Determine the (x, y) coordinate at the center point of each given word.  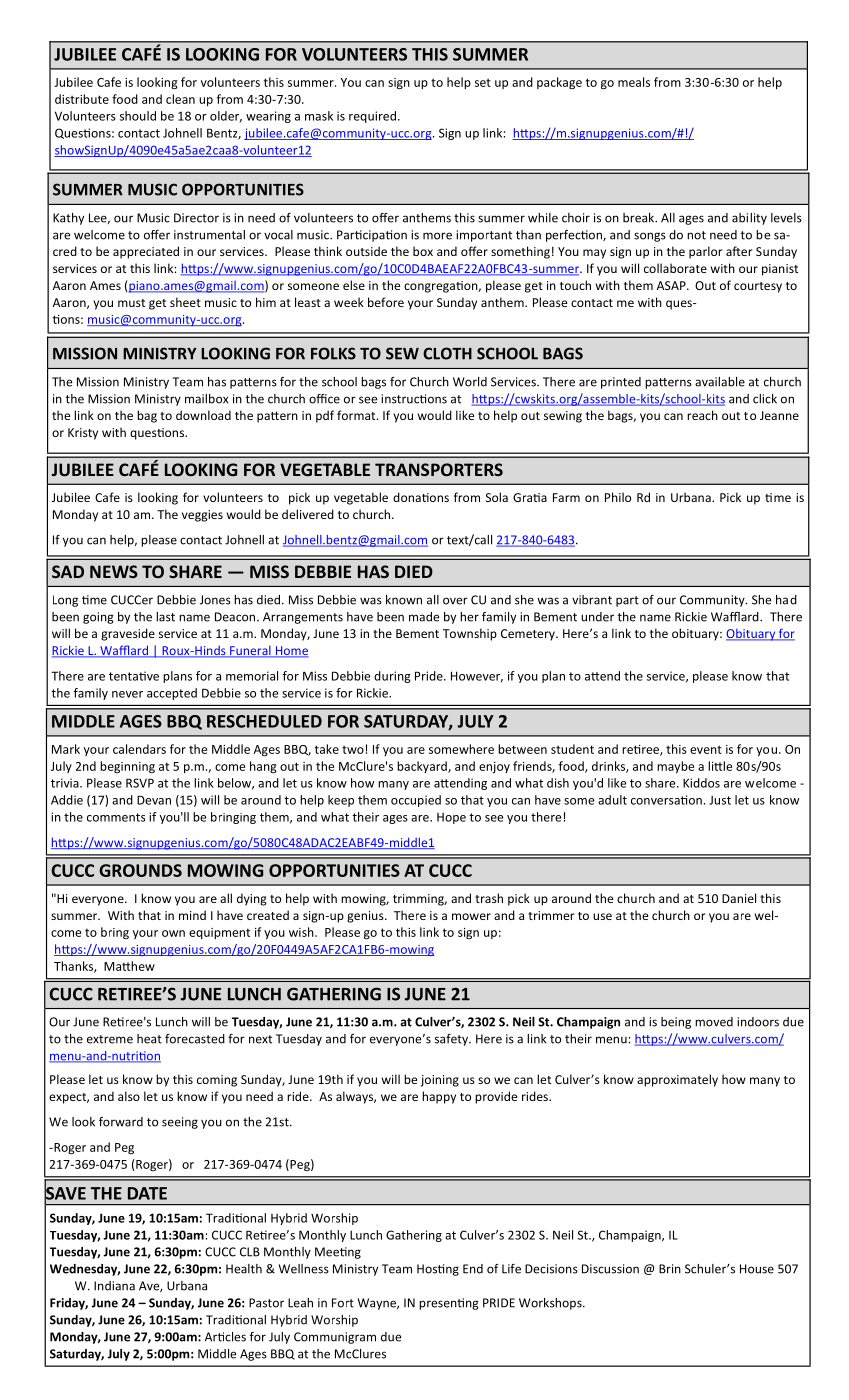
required (372, 117)
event (706, 749)
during (392, 677)
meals (634, 82)
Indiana (114, 1286)
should (138, 116)
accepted (172, 694)
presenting (449, 1304)
